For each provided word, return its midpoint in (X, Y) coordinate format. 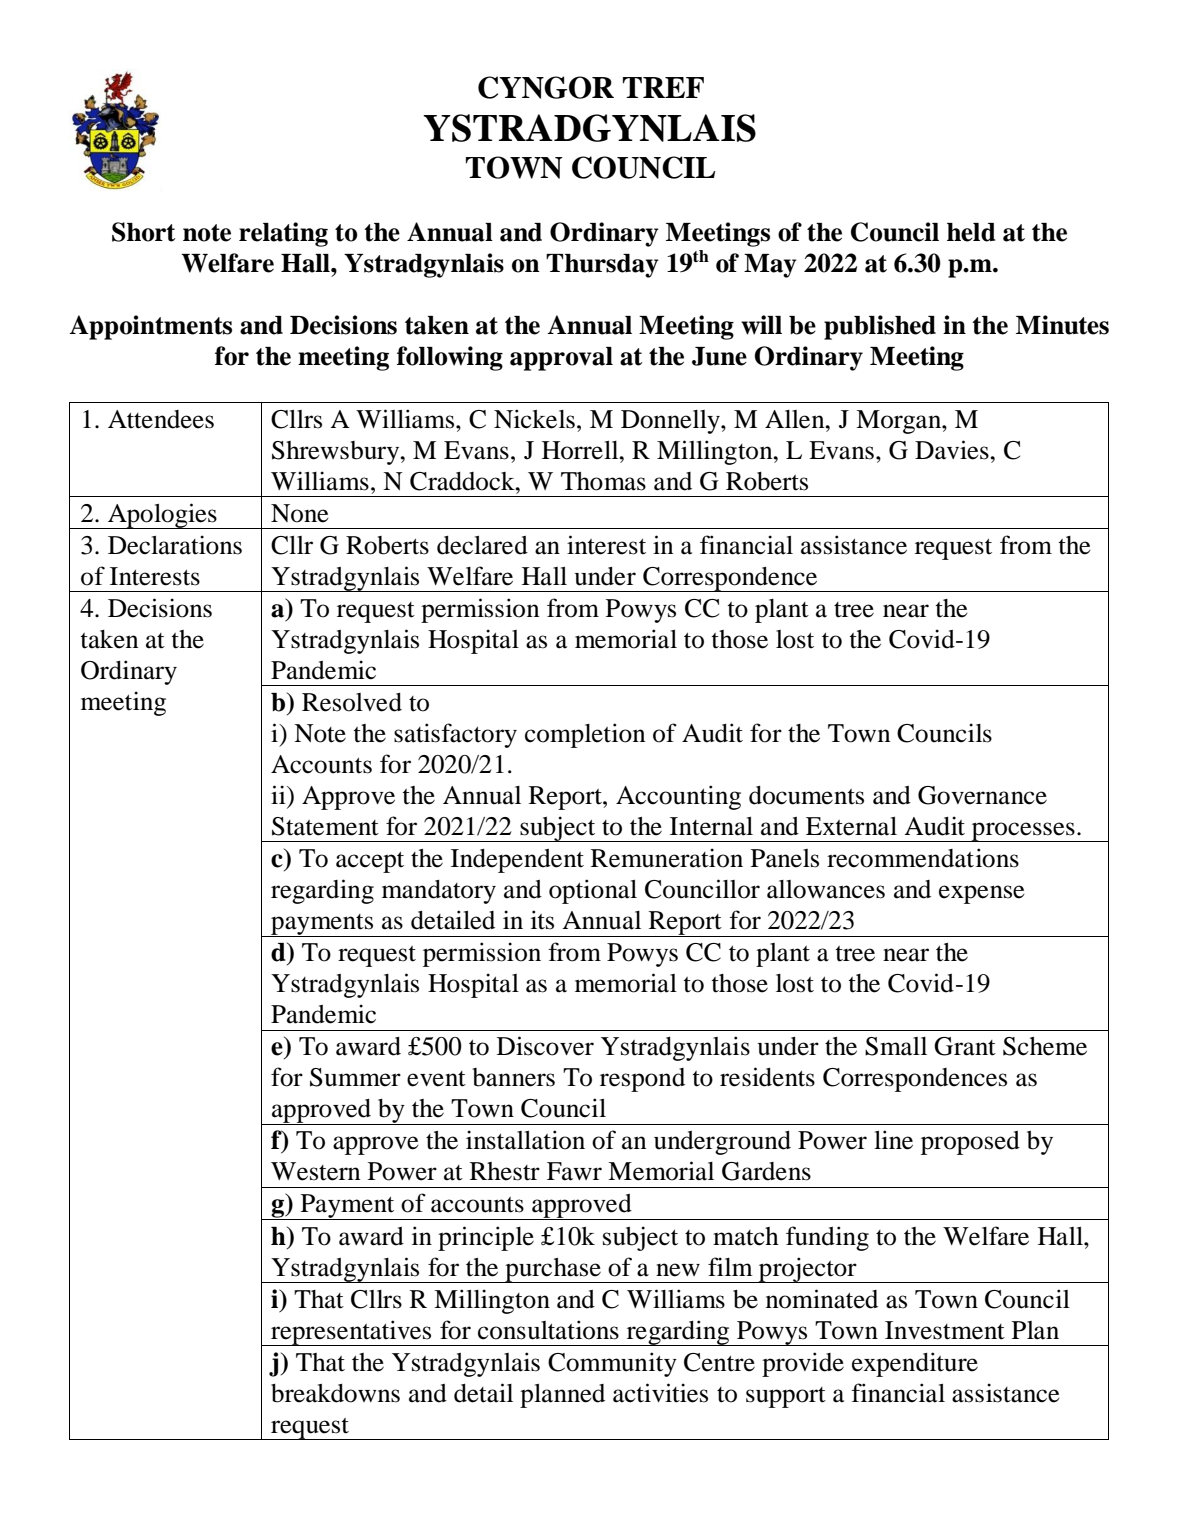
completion (585, 735)
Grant (965, 1046)
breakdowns (335, 1393)
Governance (982, 795)
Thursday (602, 266)
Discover (545, 1046)
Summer (355, 1077)
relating (283, 234)
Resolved (352, 702)
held (971, 232)
